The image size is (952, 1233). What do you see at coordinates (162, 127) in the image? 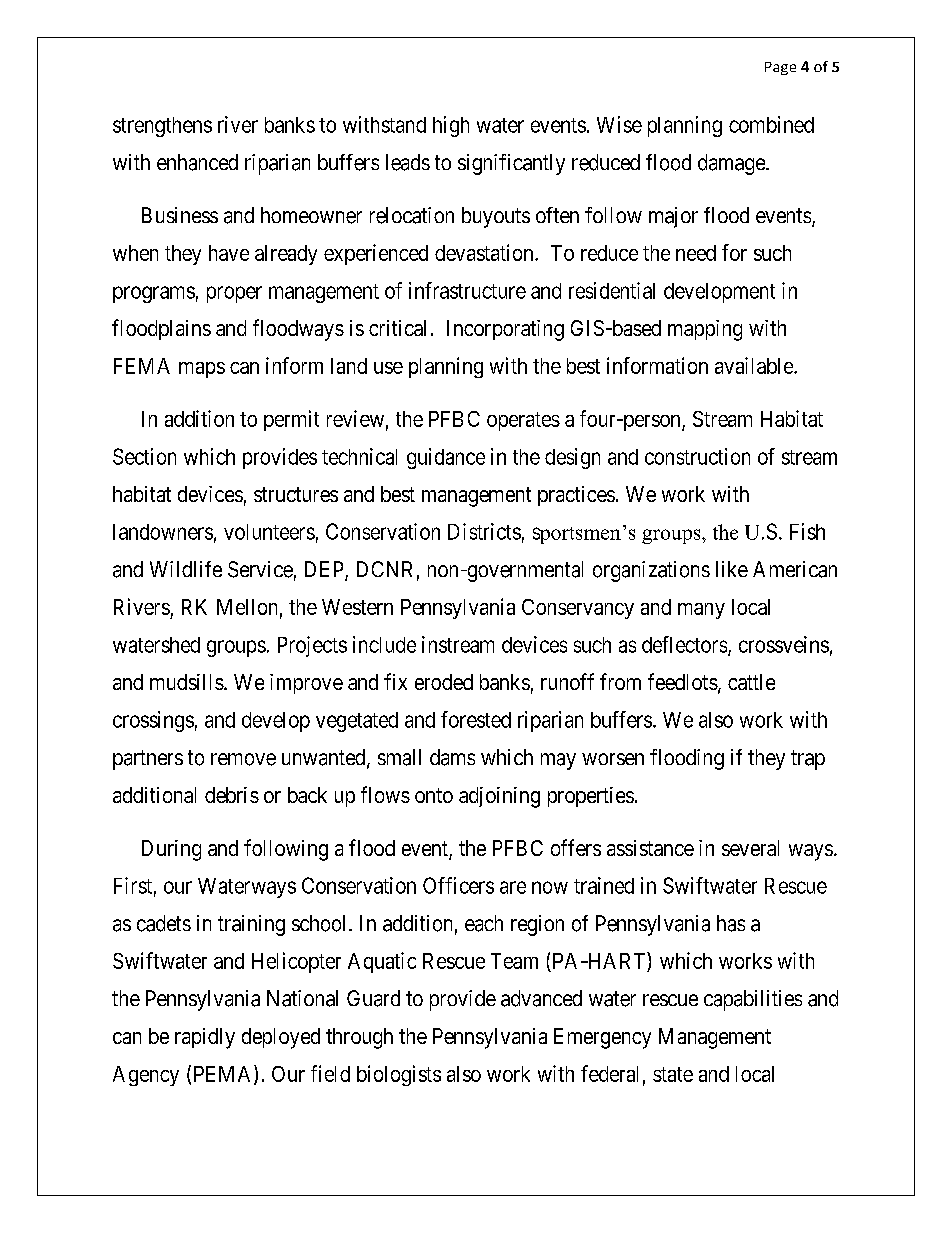
I see `strengthens` at bounding box center [162, 127].
